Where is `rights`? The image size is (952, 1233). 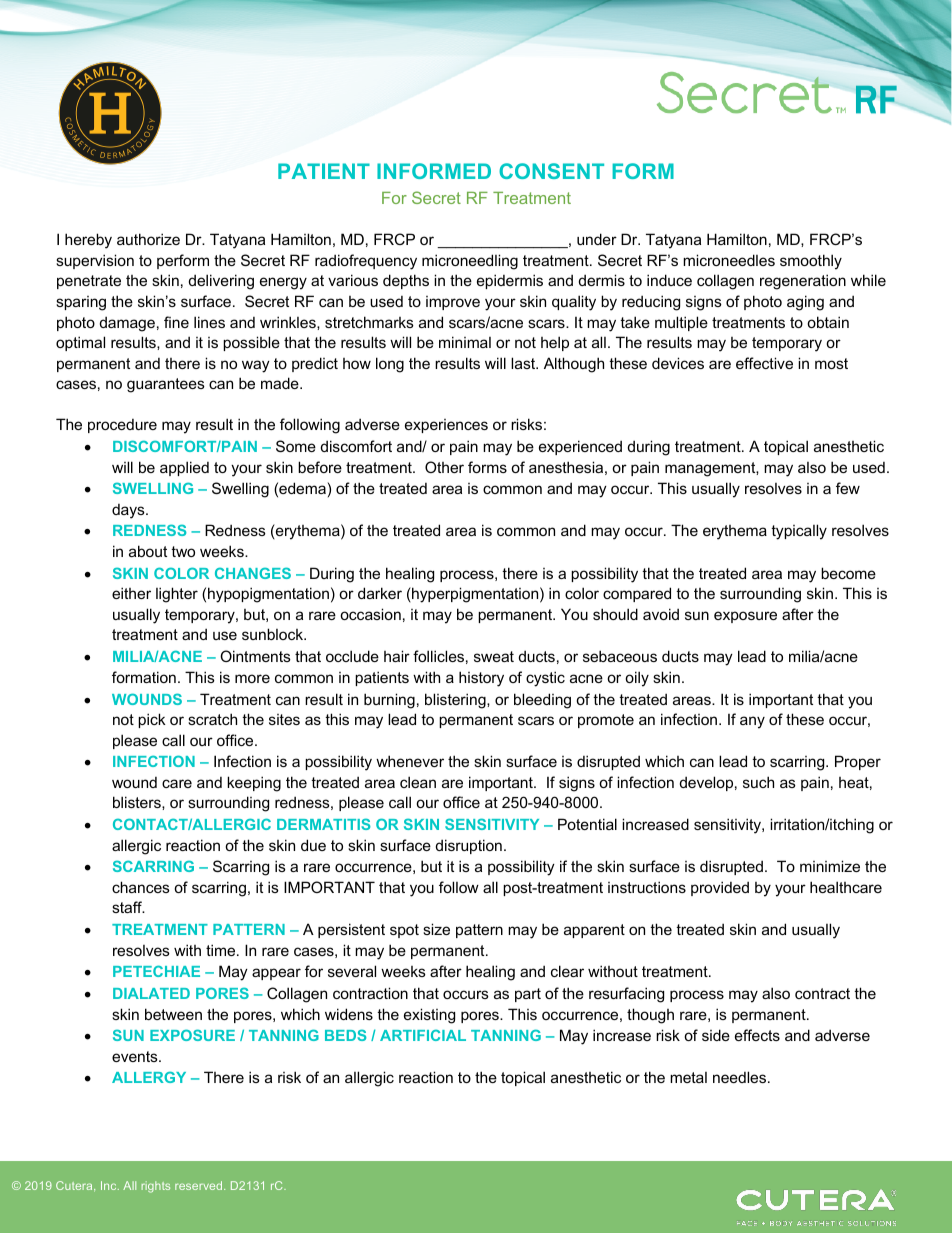
rights is located at coordinates (155, 1187).
